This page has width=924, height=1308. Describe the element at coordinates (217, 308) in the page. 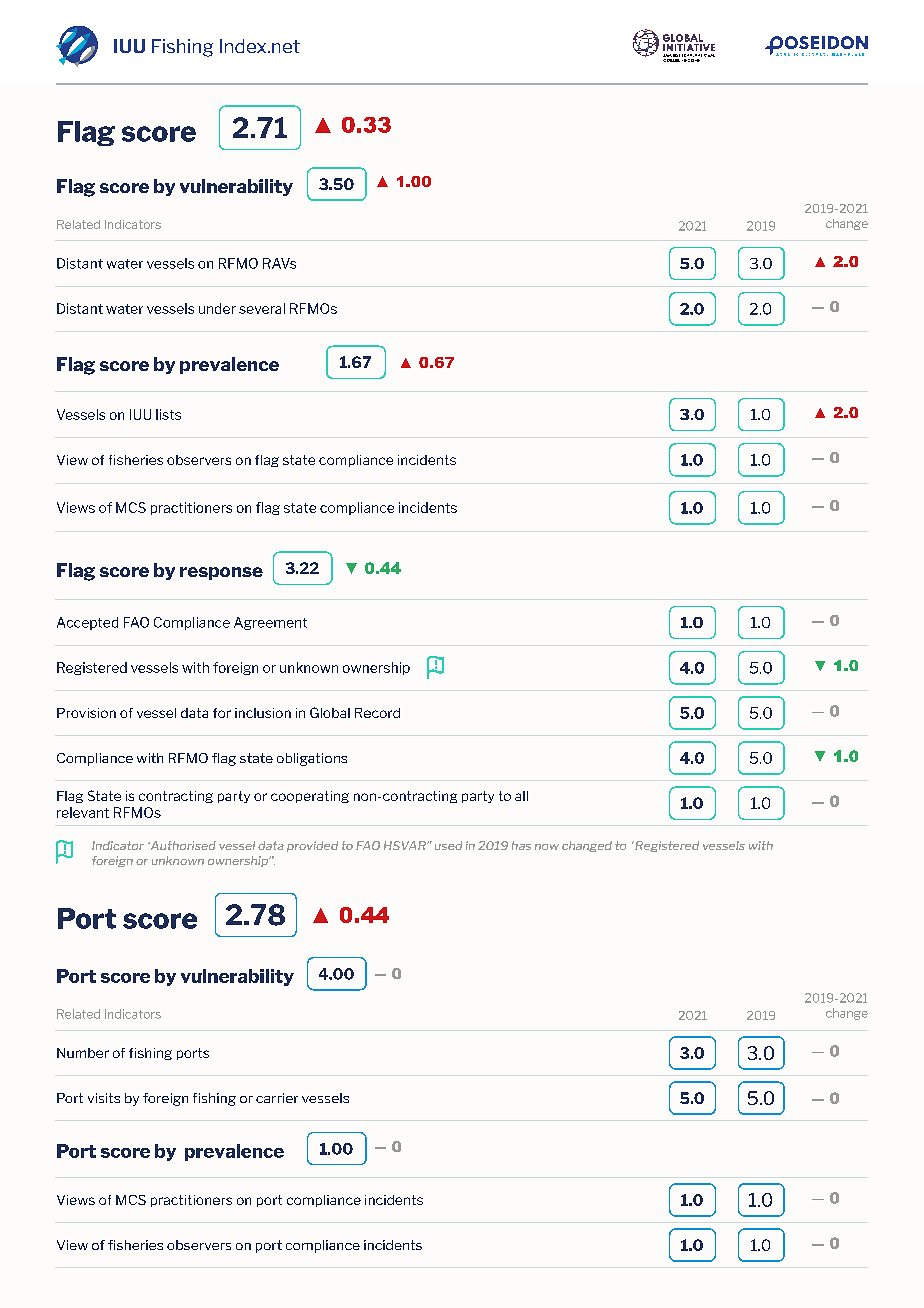

I see `under` at that location.
